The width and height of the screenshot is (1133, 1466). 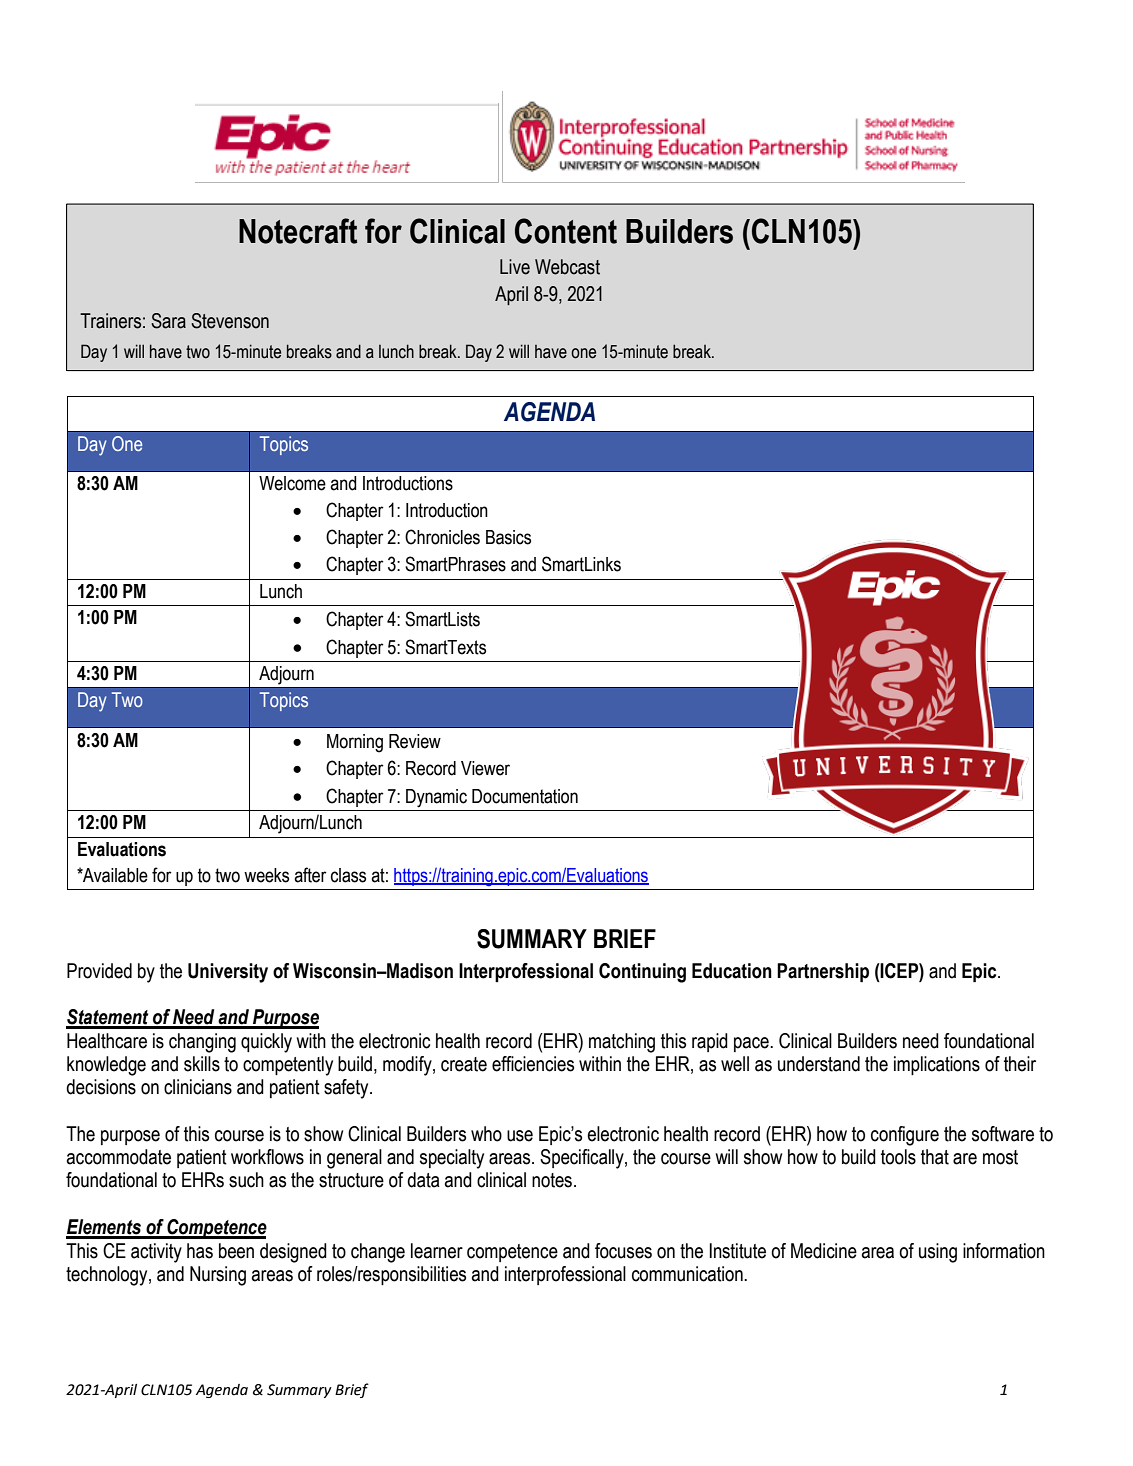 I want to click on Stevenson, so click(x=230, y=321).
